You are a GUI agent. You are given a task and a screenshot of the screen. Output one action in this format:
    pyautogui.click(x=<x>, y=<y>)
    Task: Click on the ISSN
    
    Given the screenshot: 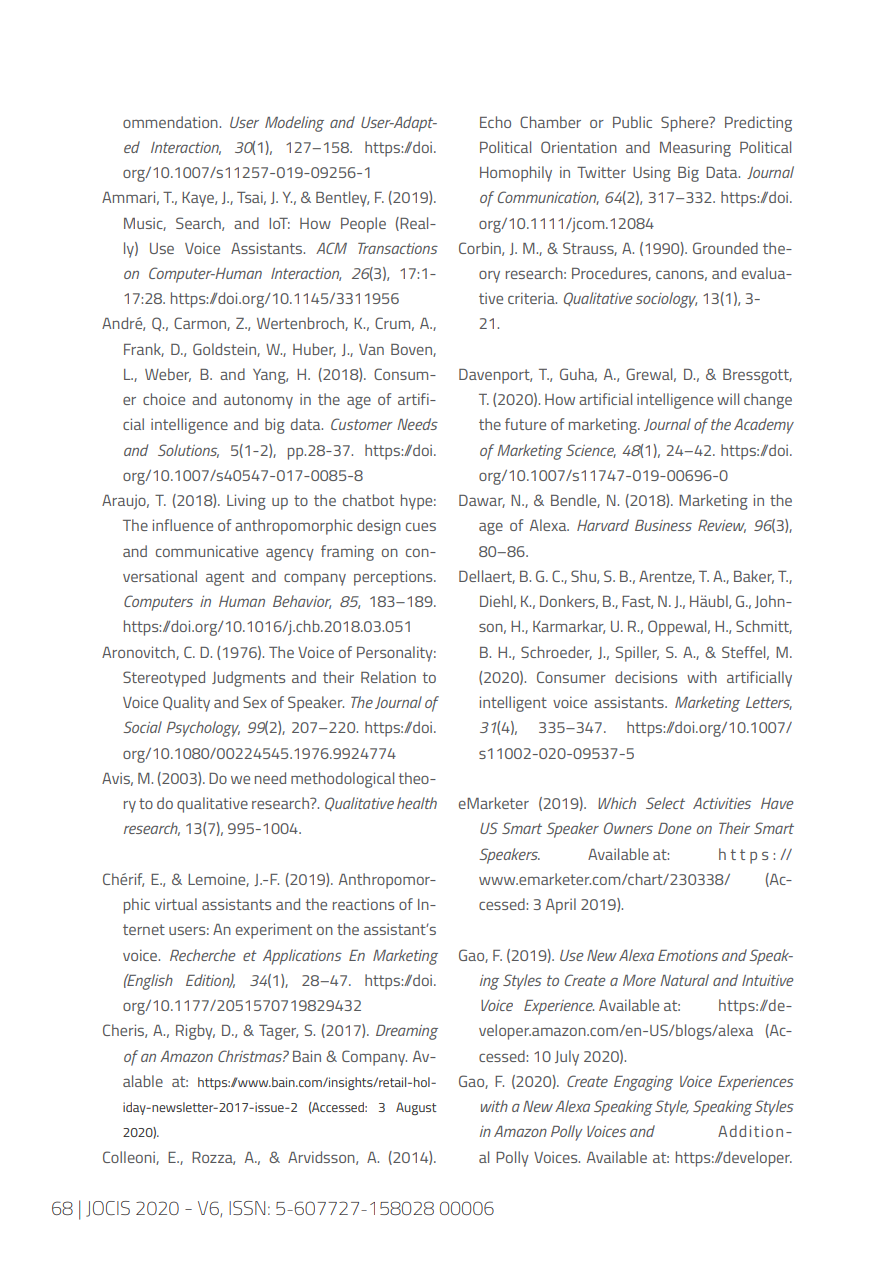 What is the action you would take?
    pyautogui.click(x=247, y=1208)
